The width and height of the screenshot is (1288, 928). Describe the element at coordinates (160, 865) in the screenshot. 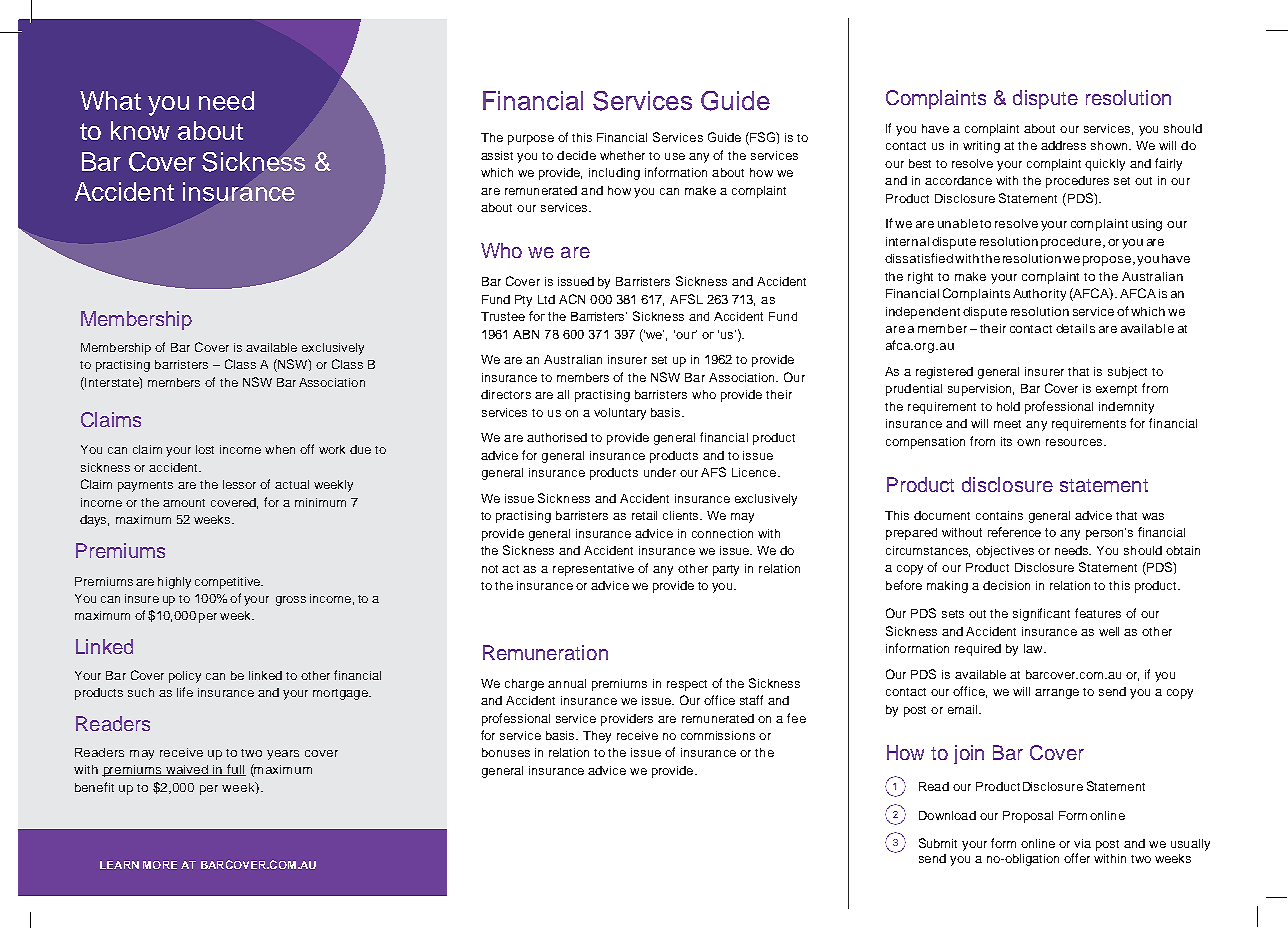

I see `MORE` at that location.
